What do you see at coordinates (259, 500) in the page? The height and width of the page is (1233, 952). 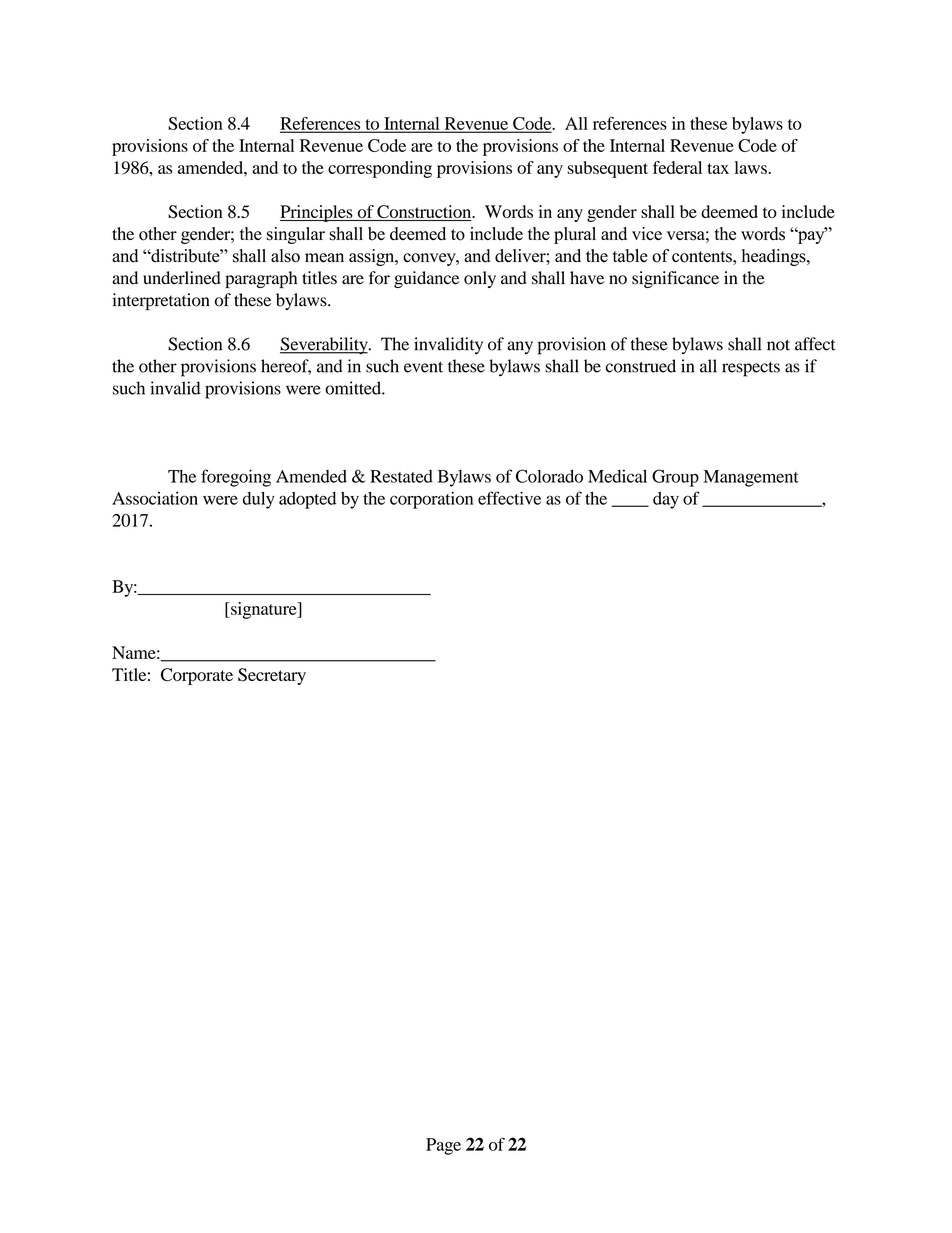 I see `duly` at bounding box center [259, 500].
